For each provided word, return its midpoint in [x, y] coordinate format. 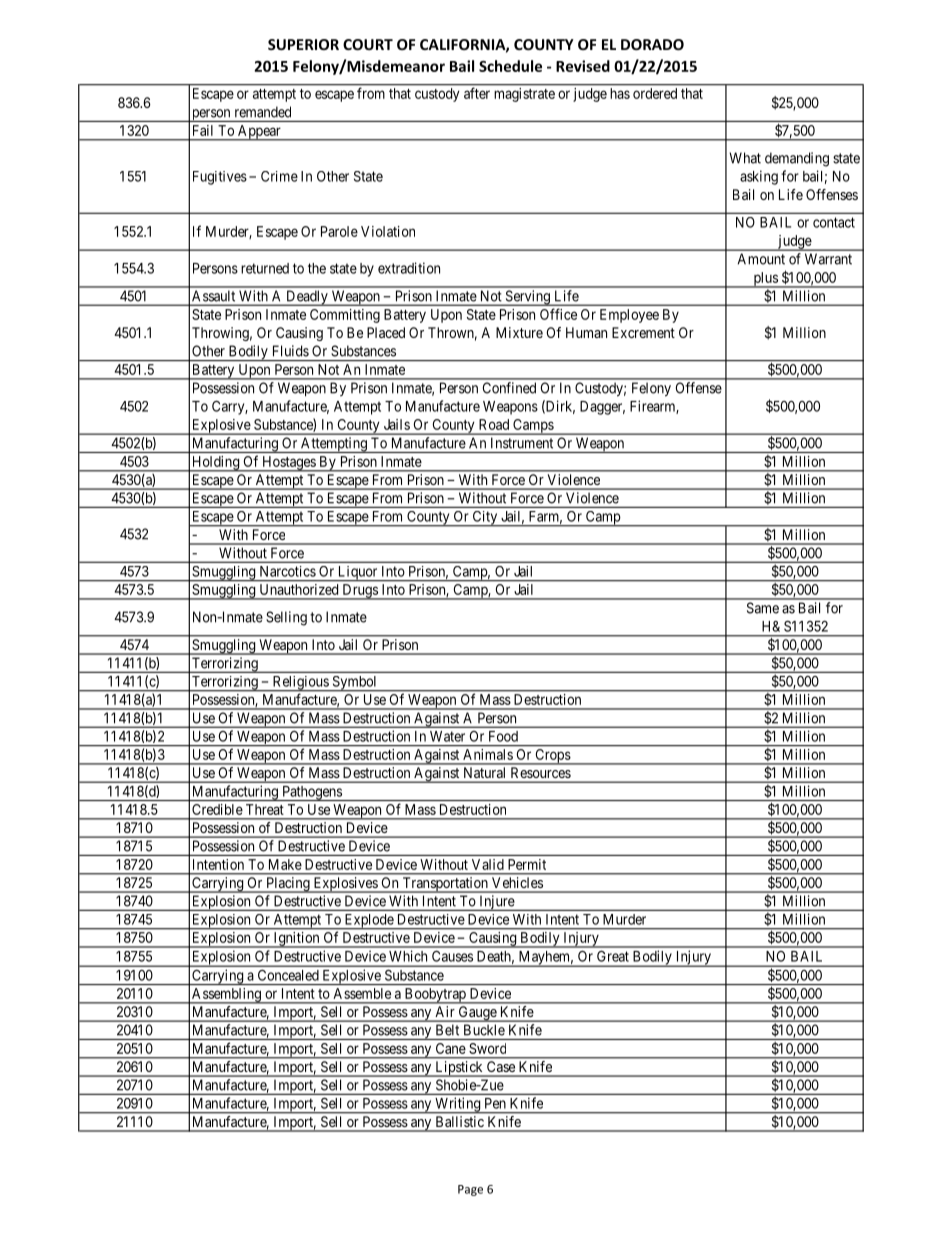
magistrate [525, 95]
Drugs [360, 592]
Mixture [519, 332]
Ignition [296, 940]
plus [765, 280]
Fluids [291, 351]
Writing [457, 1105]
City [485, 519]
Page [470, 1190]
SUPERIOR [303, 44]
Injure [496, 903]
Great [612, 956]
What [745, 158]
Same [763, 608]
